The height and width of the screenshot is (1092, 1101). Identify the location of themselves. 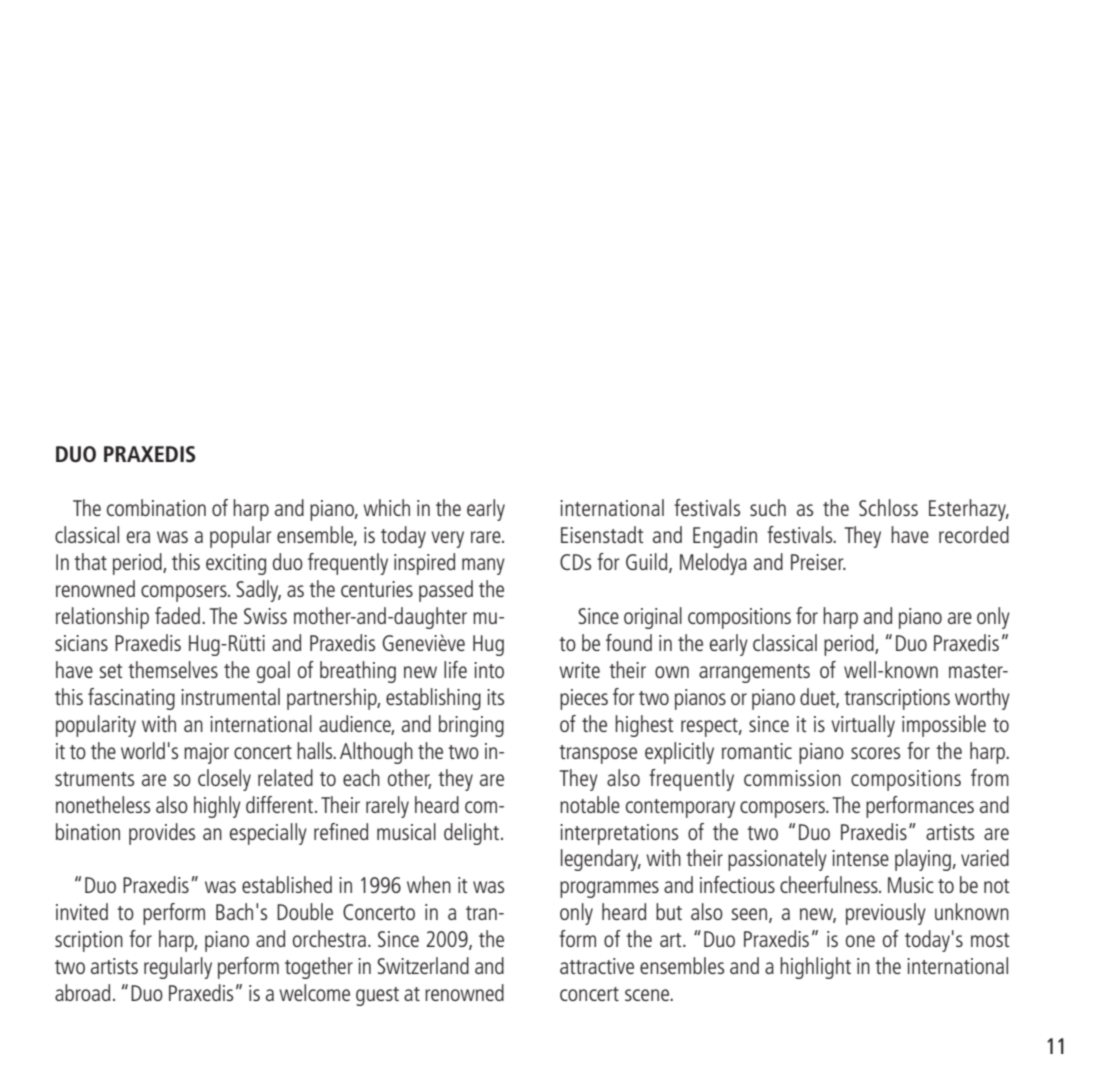
(173, 669).
